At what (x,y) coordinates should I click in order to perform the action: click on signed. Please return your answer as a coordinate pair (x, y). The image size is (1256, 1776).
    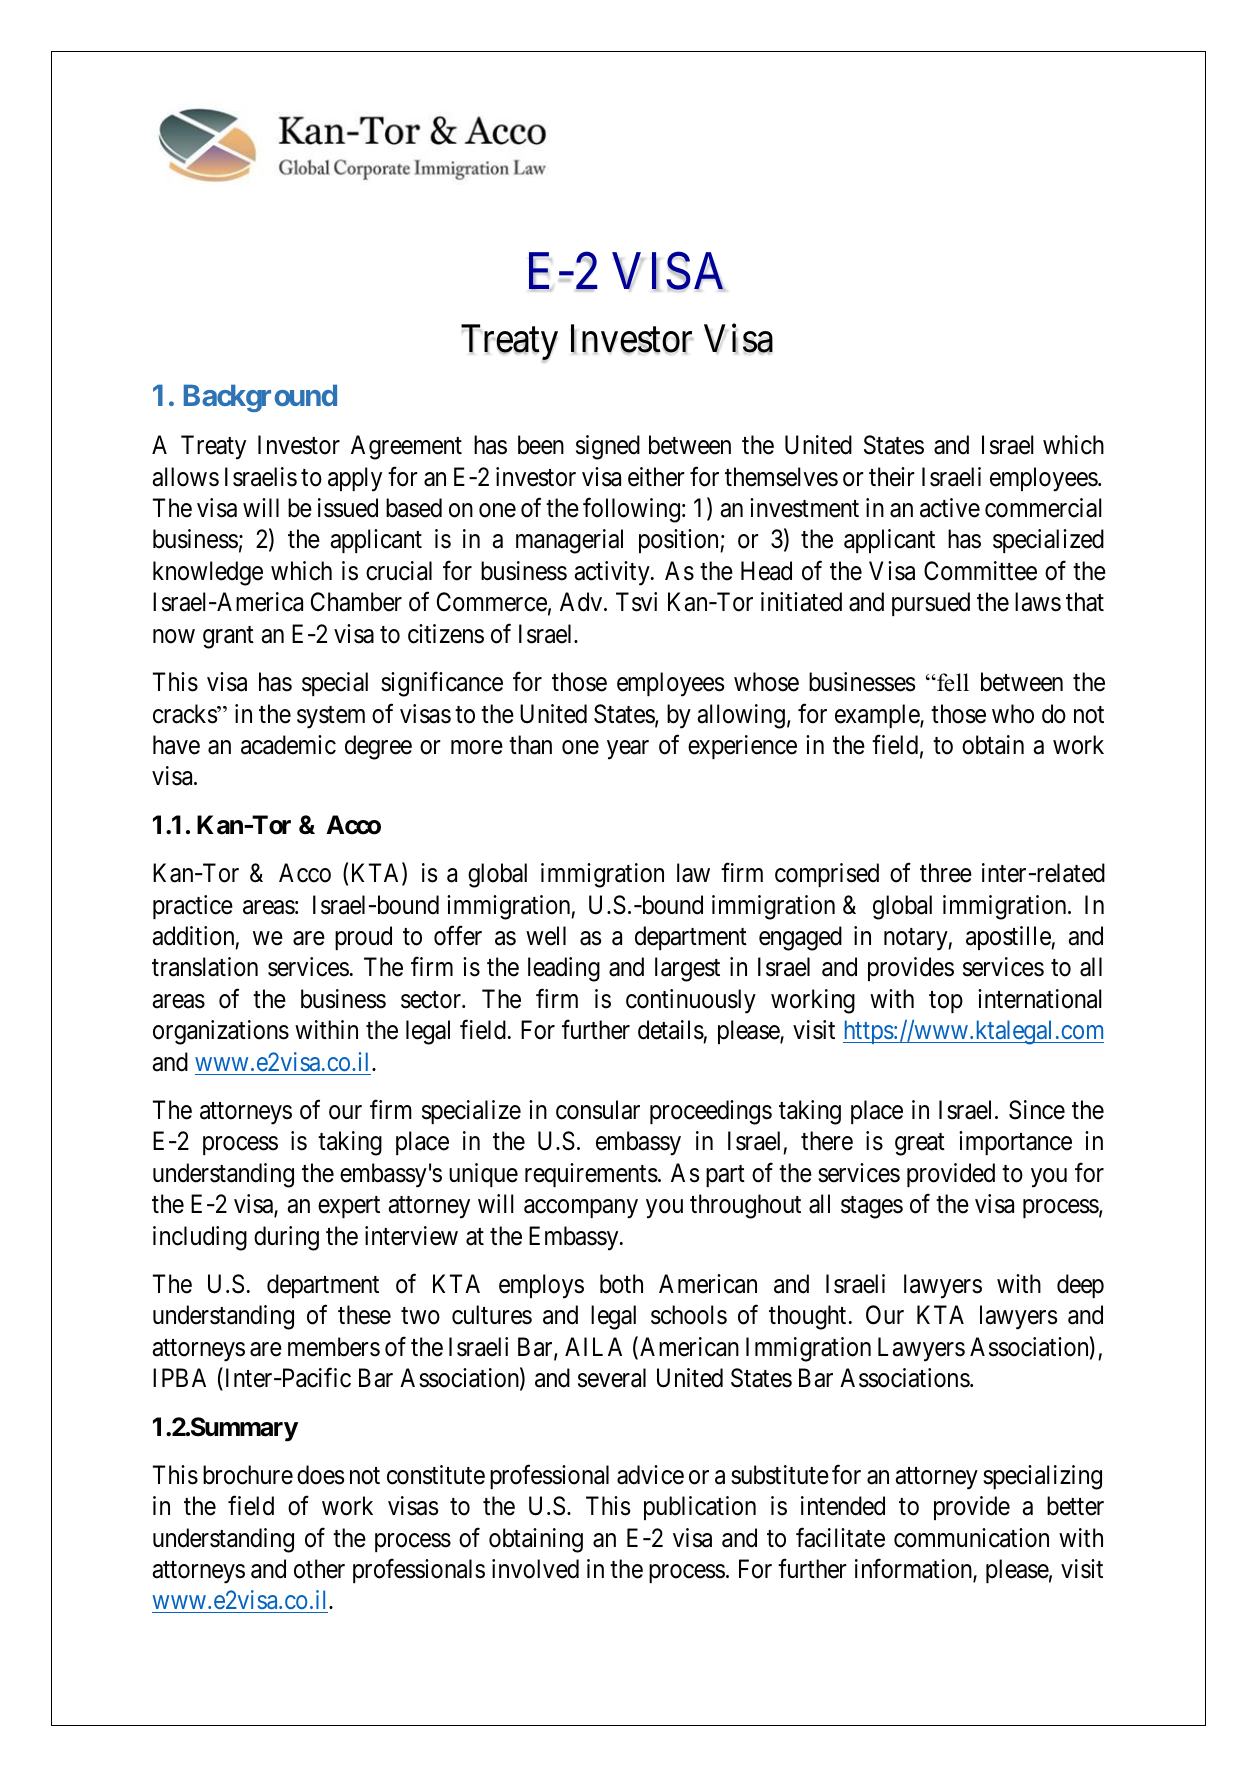
    Looking at the image, I should click on (608, 447).
